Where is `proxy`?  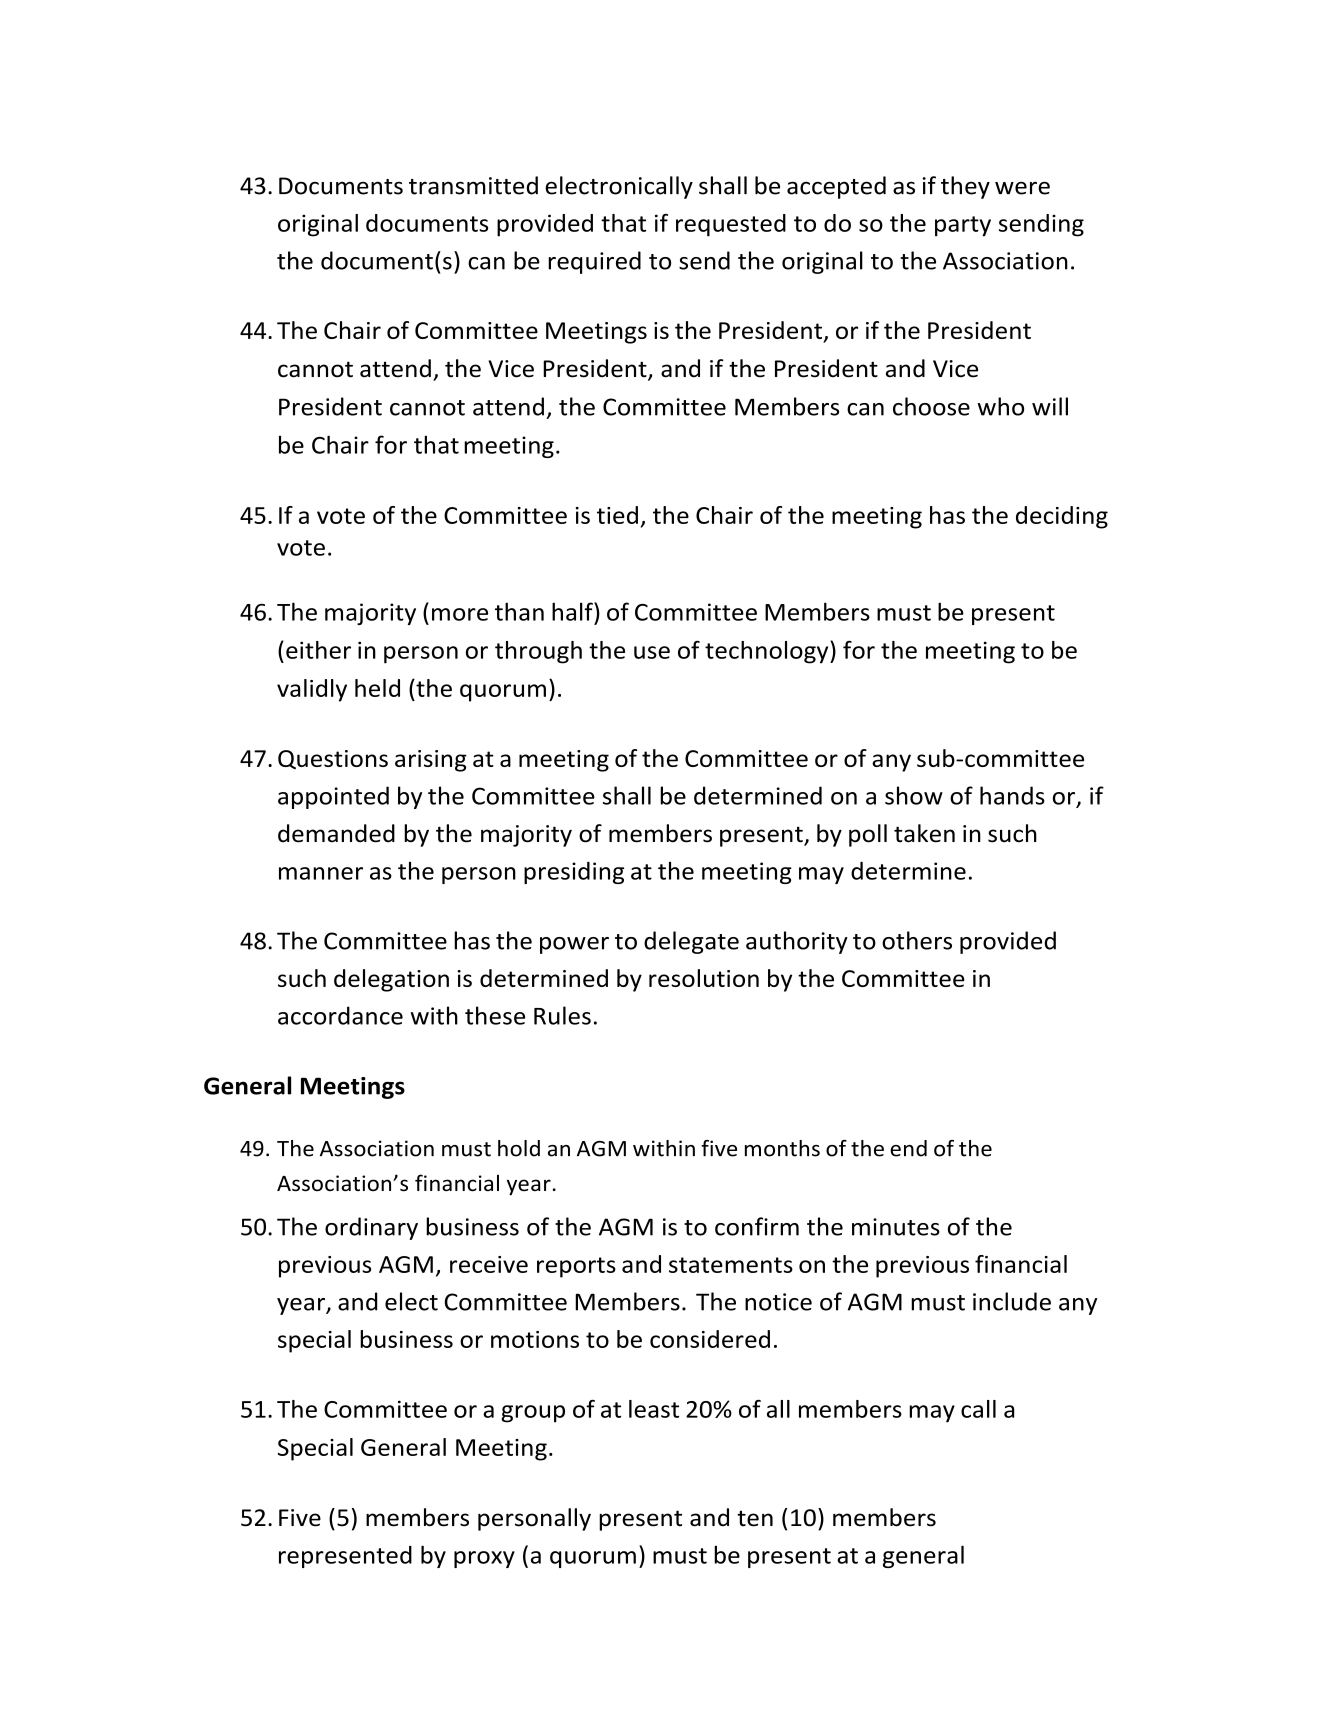
proxy is located at coordinates (484, 1559).
